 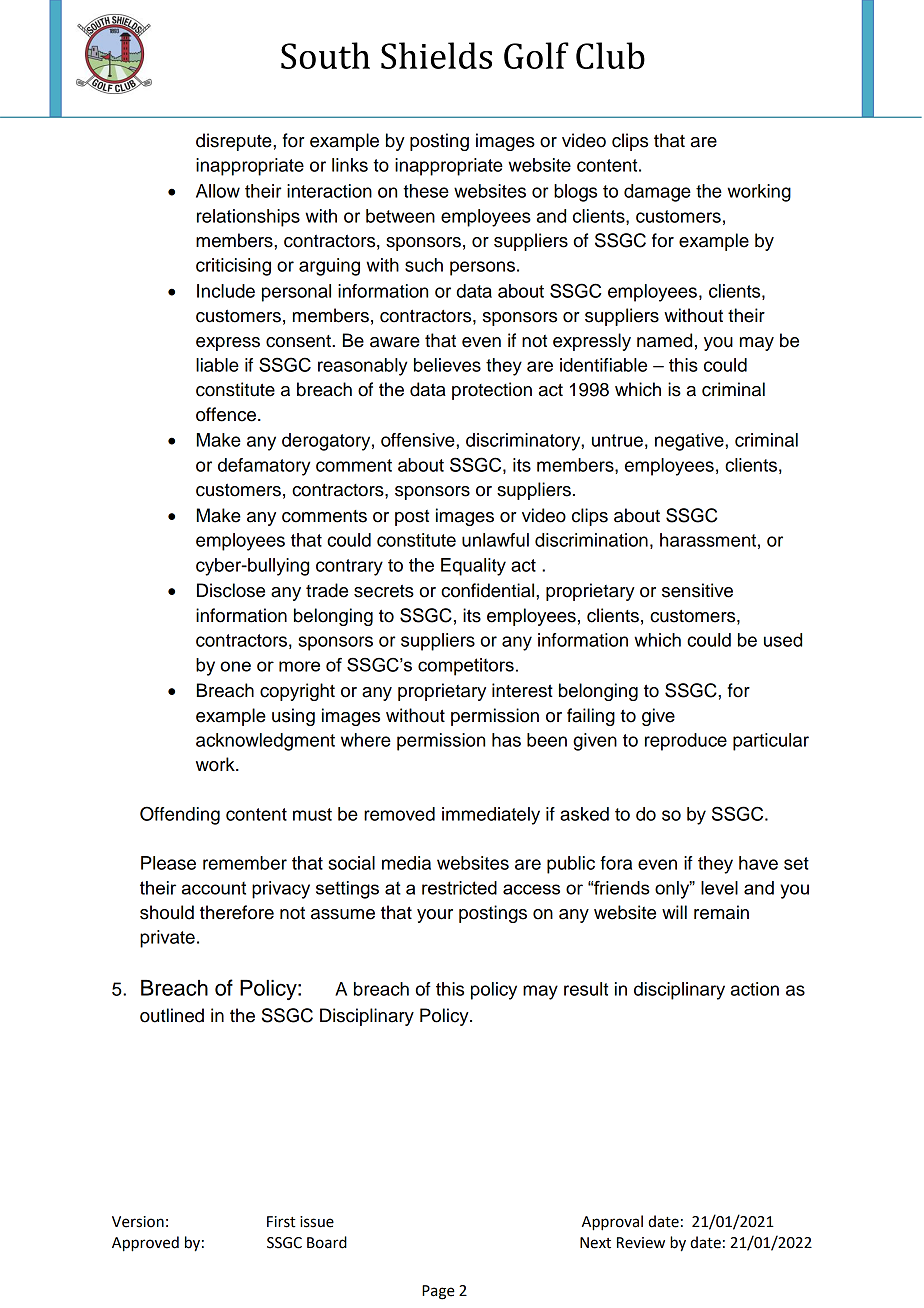 I want to click on named, so click(x=664, y=340).
